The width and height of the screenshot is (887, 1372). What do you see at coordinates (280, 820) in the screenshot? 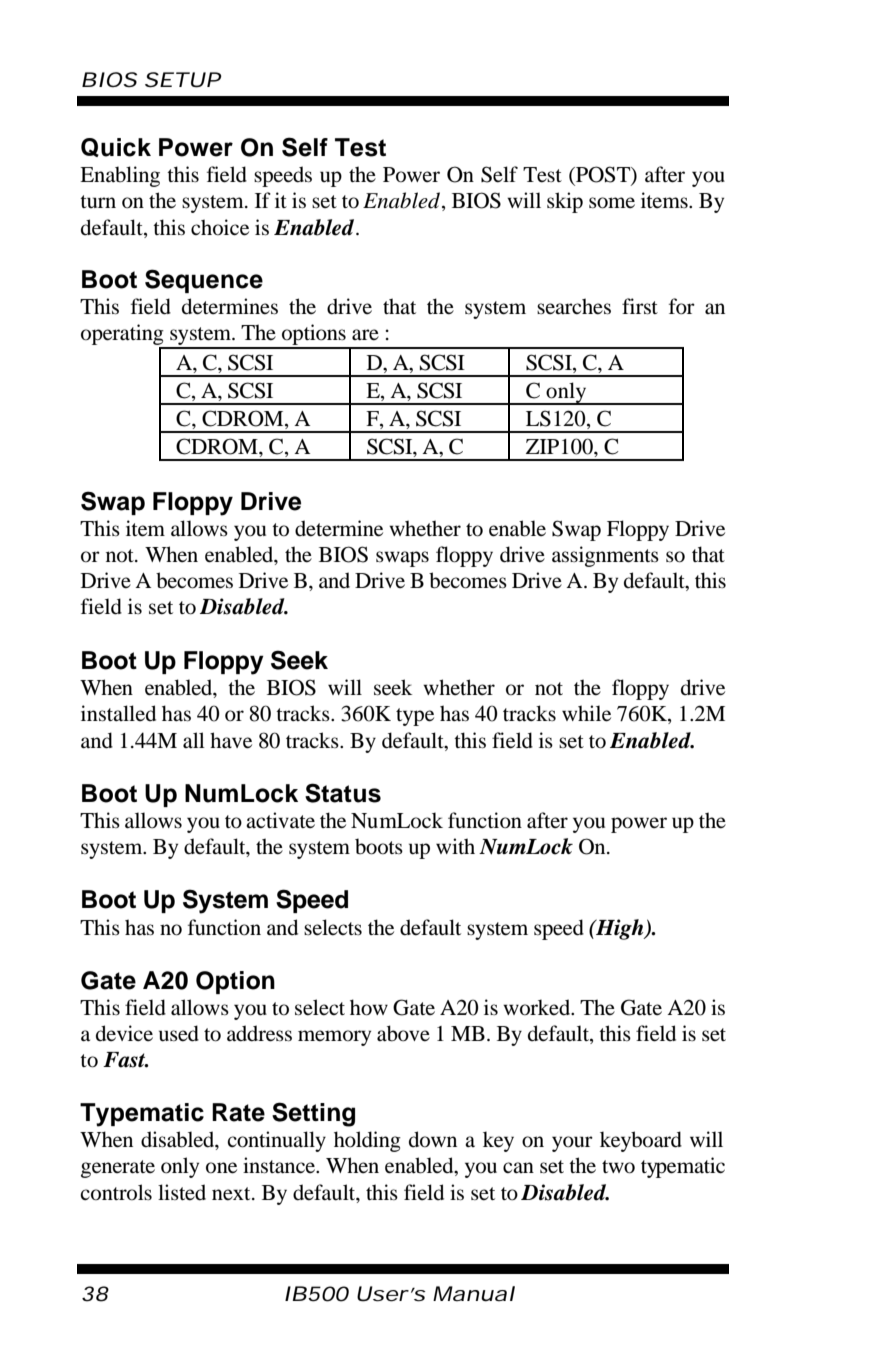
I see `activate` at bounding box center [280, 820].
